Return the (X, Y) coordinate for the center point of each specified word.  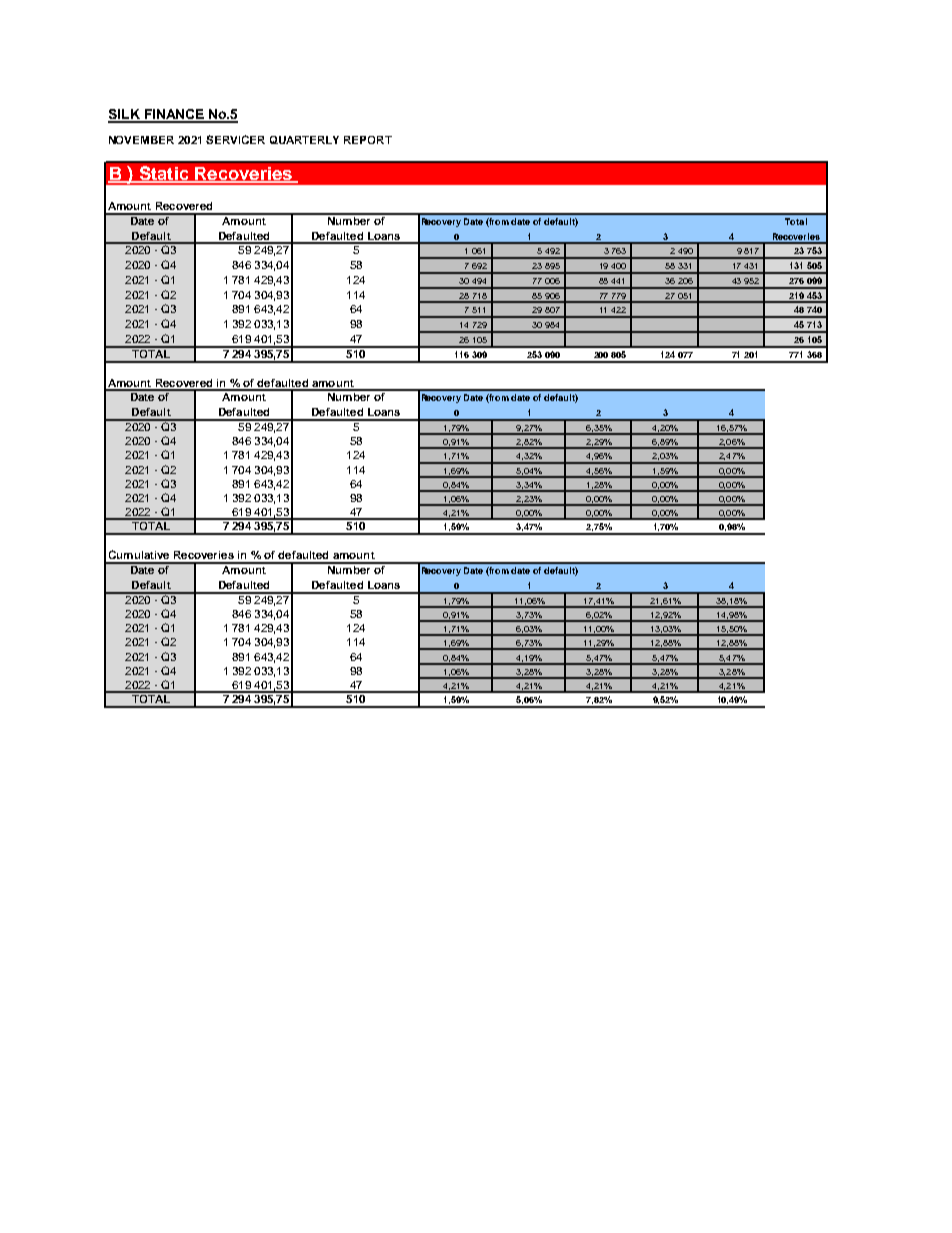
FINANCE (174, 115)
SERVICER (235, 139)
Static (164, 174)
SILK (125, 115)
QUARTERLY (304, 140)
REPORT (368, 140)
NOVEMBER (141, 140)
